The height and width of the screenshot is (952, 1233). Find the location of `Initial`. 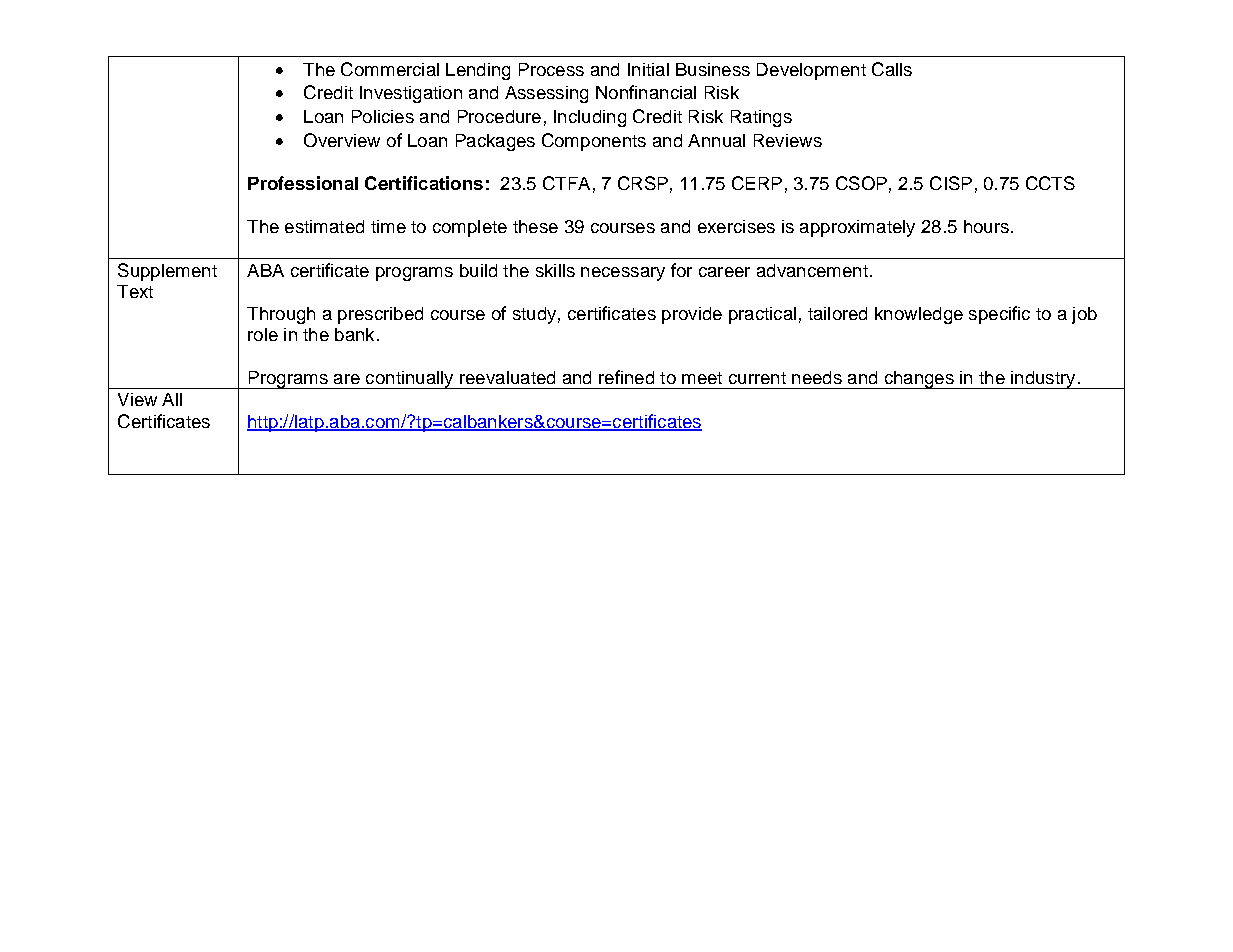

Initial is located at coordinates (648, 69).
